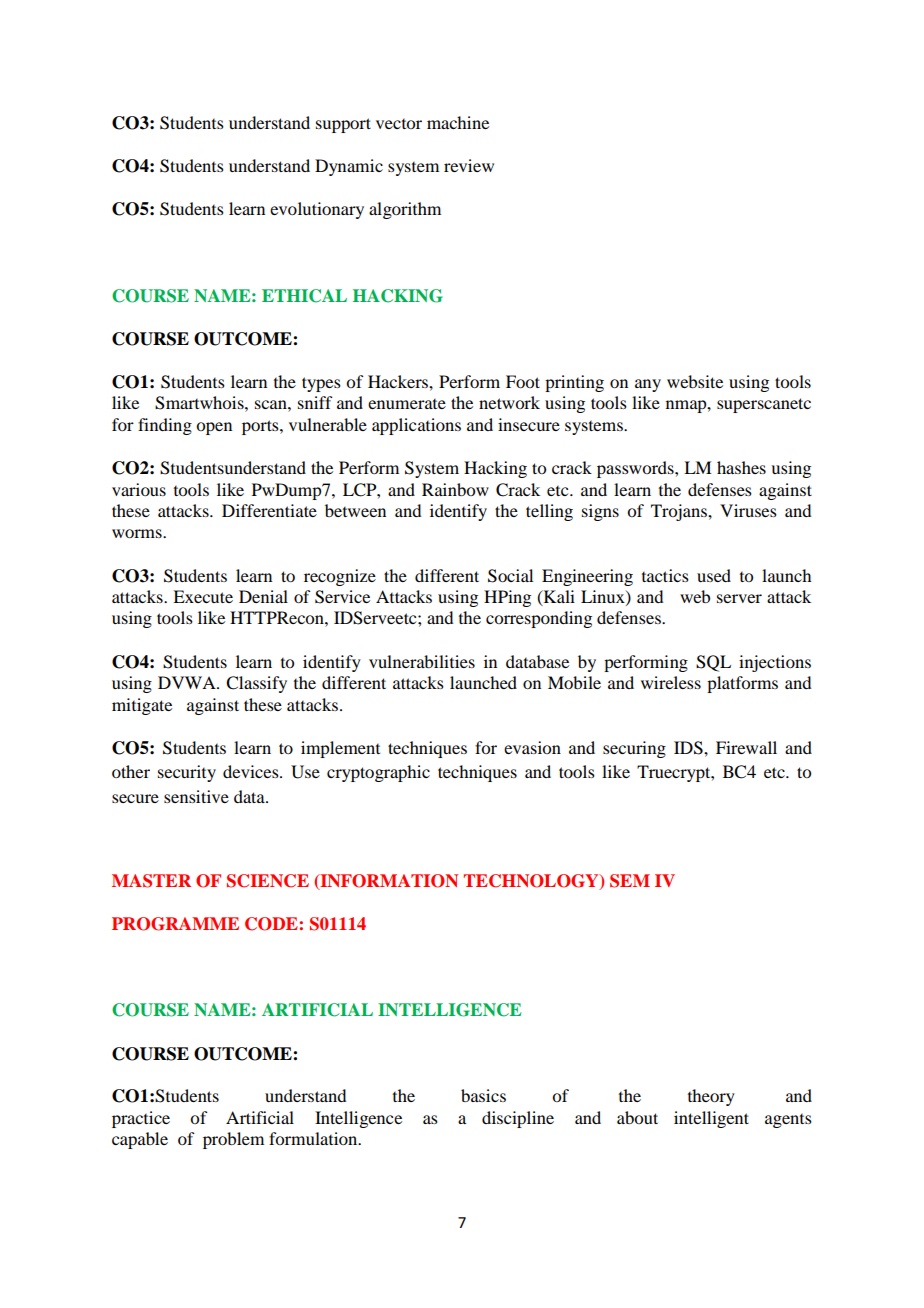 The image size is (924, 1308). What do you see at coordinates (711, 1119) in the document?
I see `intelligent` at bounding box center [711, 1119].
